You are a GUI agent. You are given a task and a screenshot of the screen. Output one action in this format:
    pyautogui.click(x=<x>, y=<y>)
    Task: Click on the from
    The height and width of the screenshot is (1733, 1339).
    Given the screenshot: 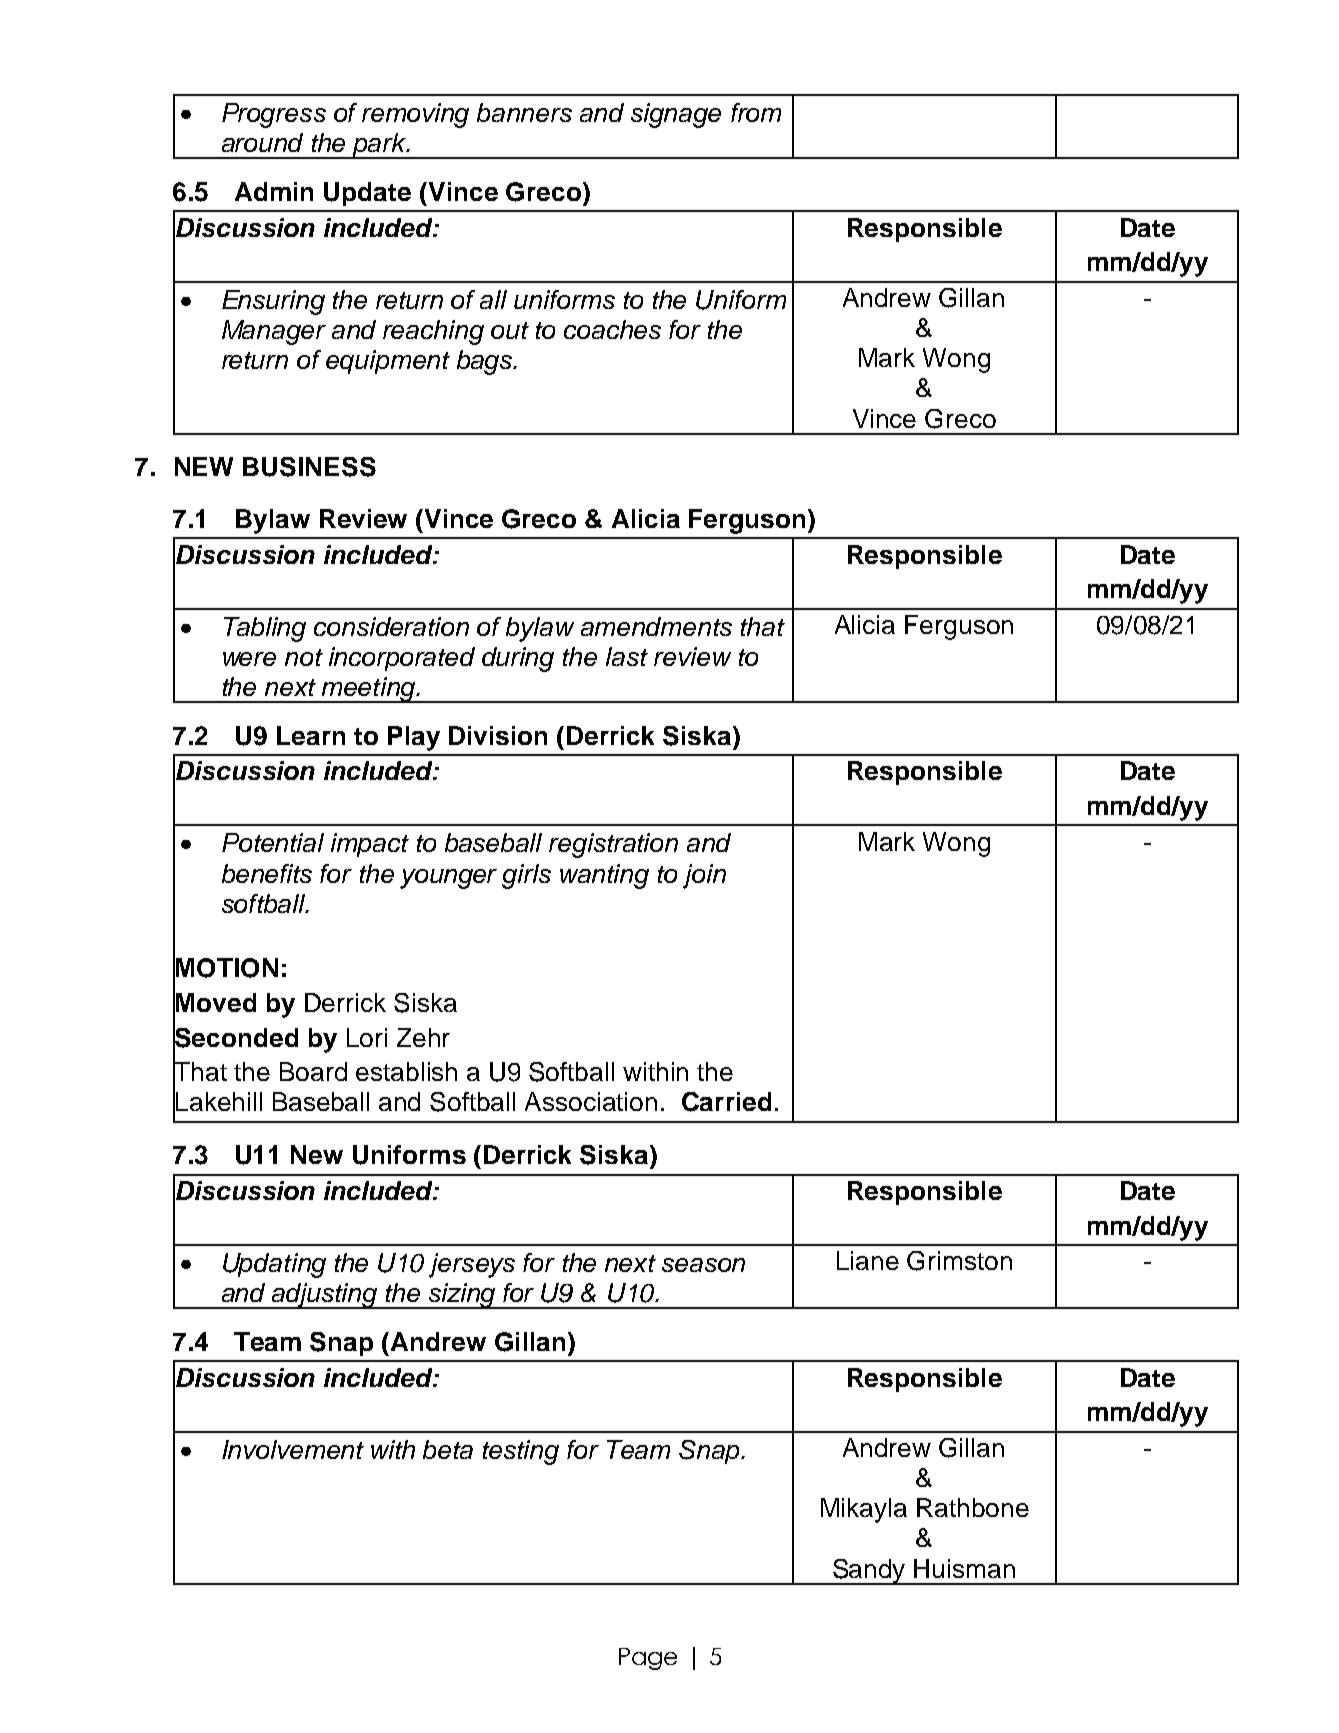 What is the action you would take?
    pyautogui.click(x=756, y=112)
